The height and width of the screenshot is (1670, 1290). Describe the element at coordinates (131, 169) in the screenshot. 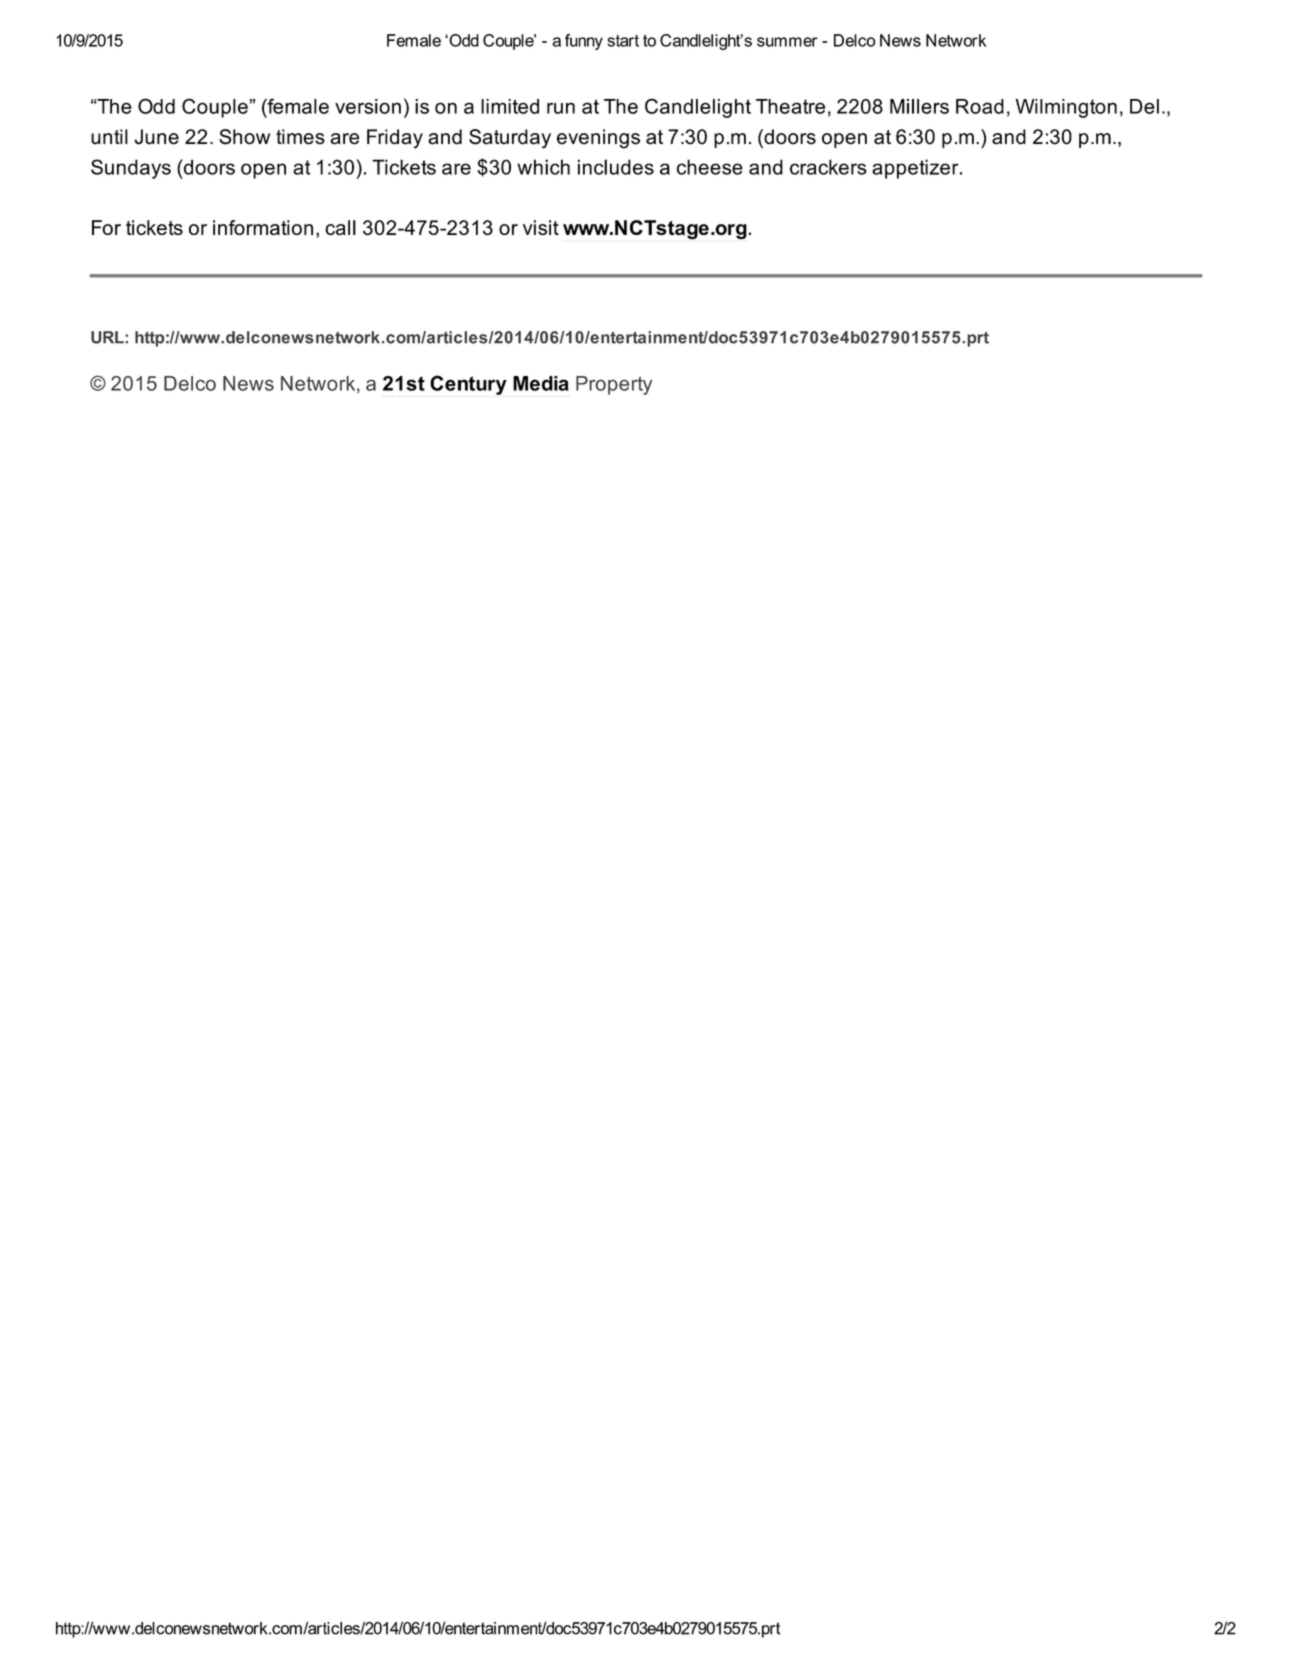

I see `Sundays` at that location.
